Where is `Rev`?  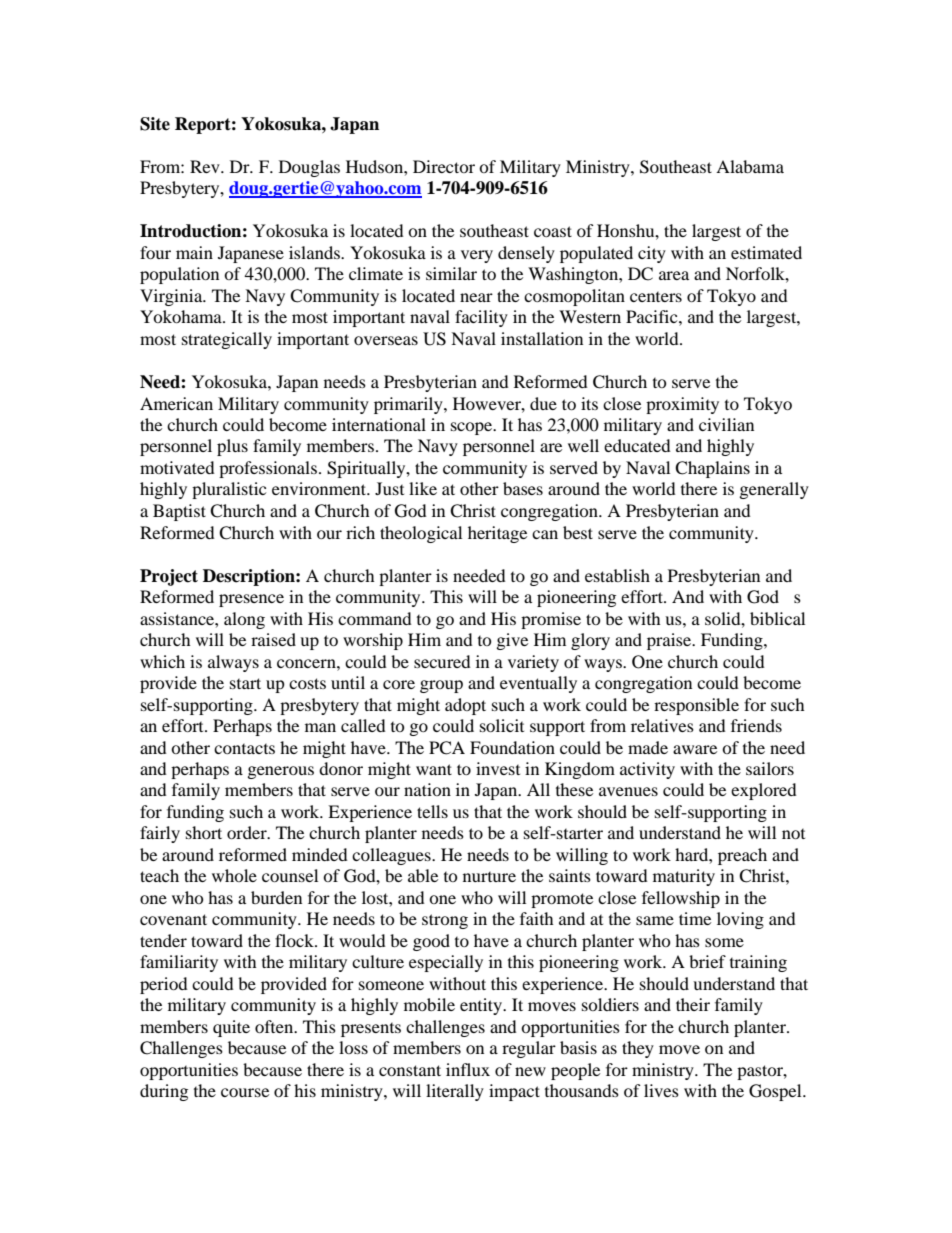
Rev is located at coordinates (206, 166).
